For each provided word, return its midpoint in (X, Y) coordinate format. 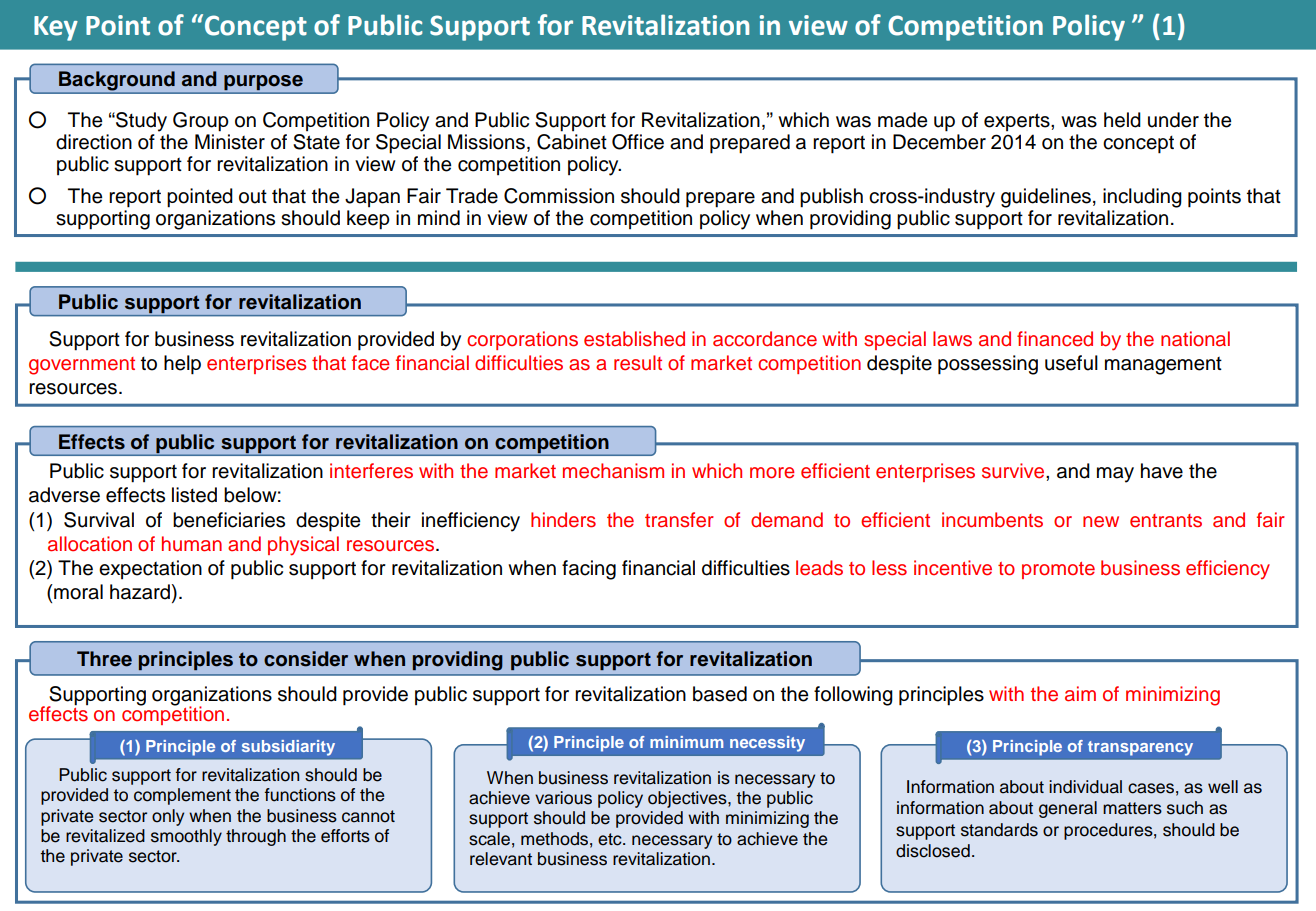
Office (638, 142)
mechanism (613, 471)
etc (611, 839)
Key (56, 28)
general (1068, 809)
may (1115, 475)
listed (194, 495)
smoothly (186, 837)
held (1122, 120)
